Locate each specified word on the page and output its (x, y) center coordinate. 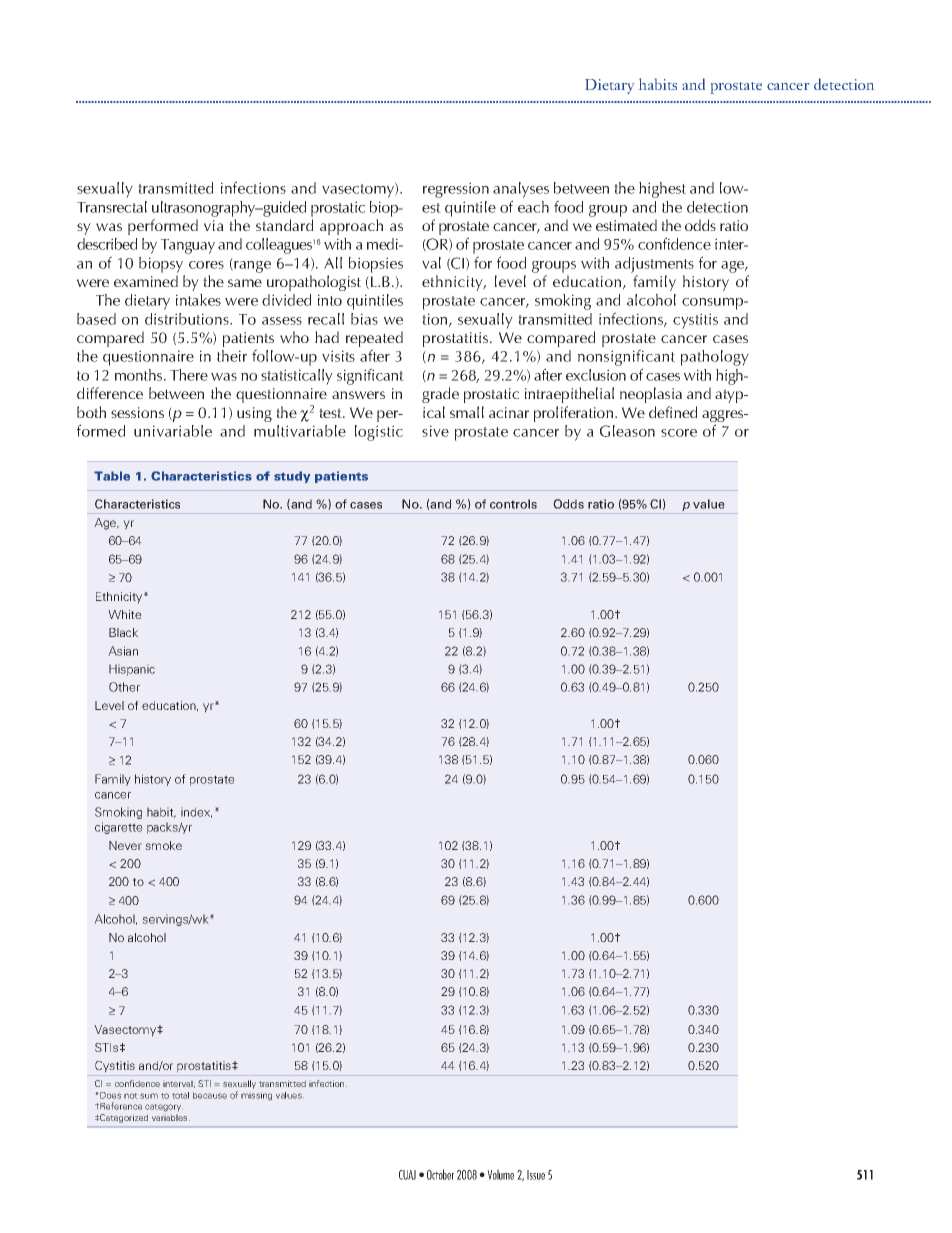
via (214, 225)
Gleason (627, 431)
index (196, 812)
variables (171, 1117)
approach (351, 227)
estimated (626, 225)
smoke (163, 845)
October (440, 1174)
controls (513, 504)
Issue (536, 1175)
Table (112, 476)
